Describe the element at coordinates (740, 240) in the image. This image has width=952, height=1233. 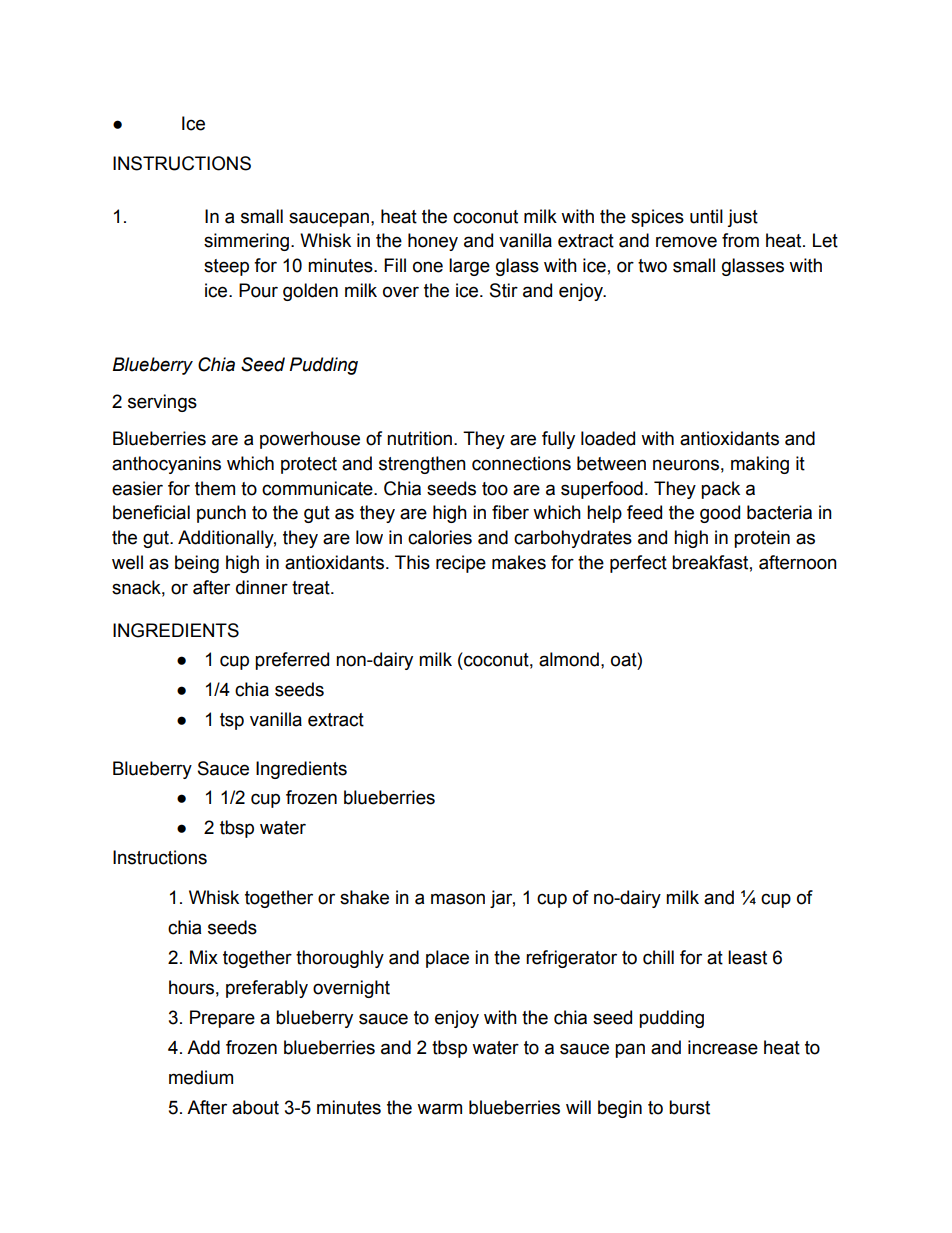
I see `from` at that location.
